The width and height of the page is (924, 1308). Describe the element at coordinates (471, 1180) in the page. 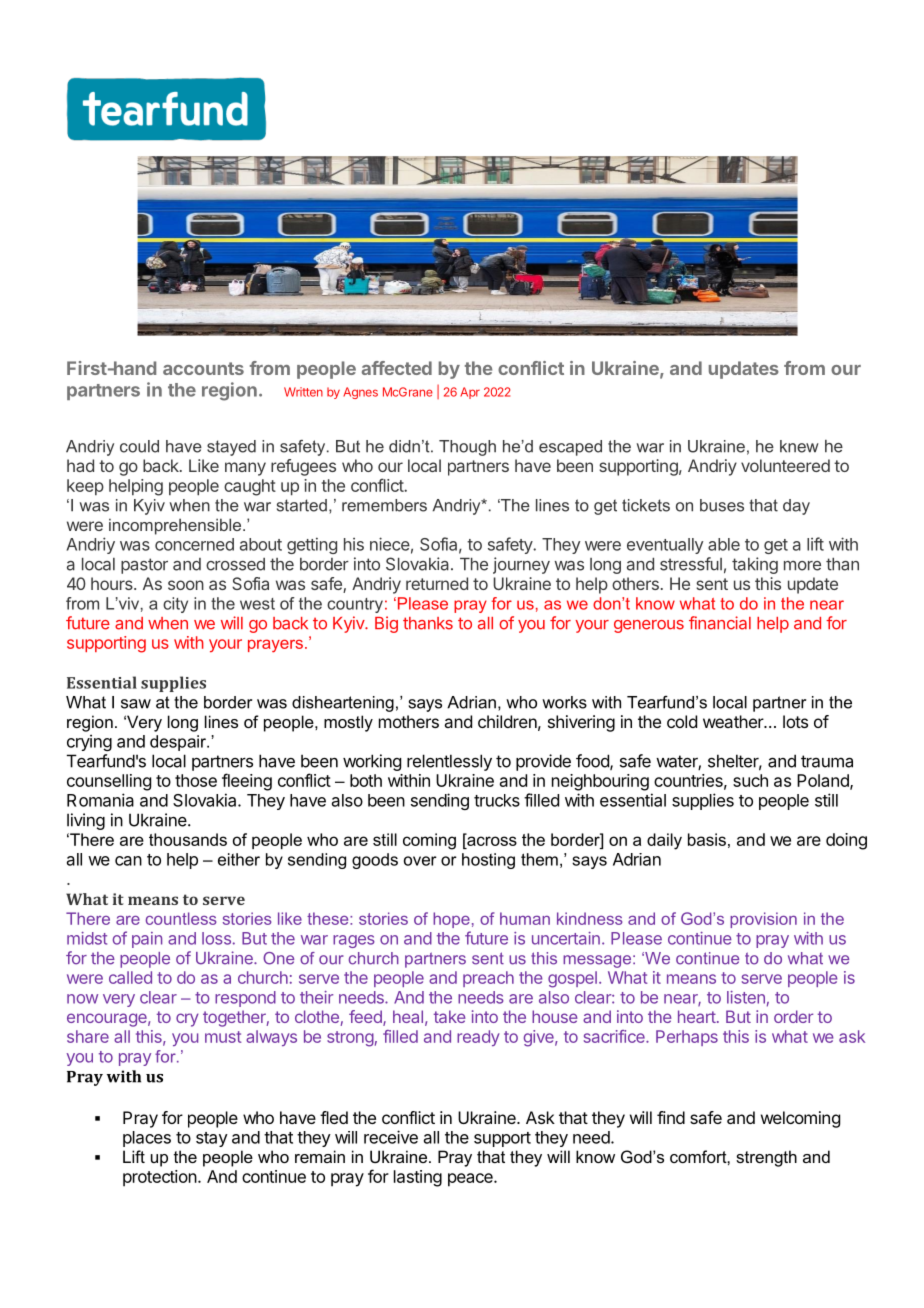

I see `peace` at that location.
